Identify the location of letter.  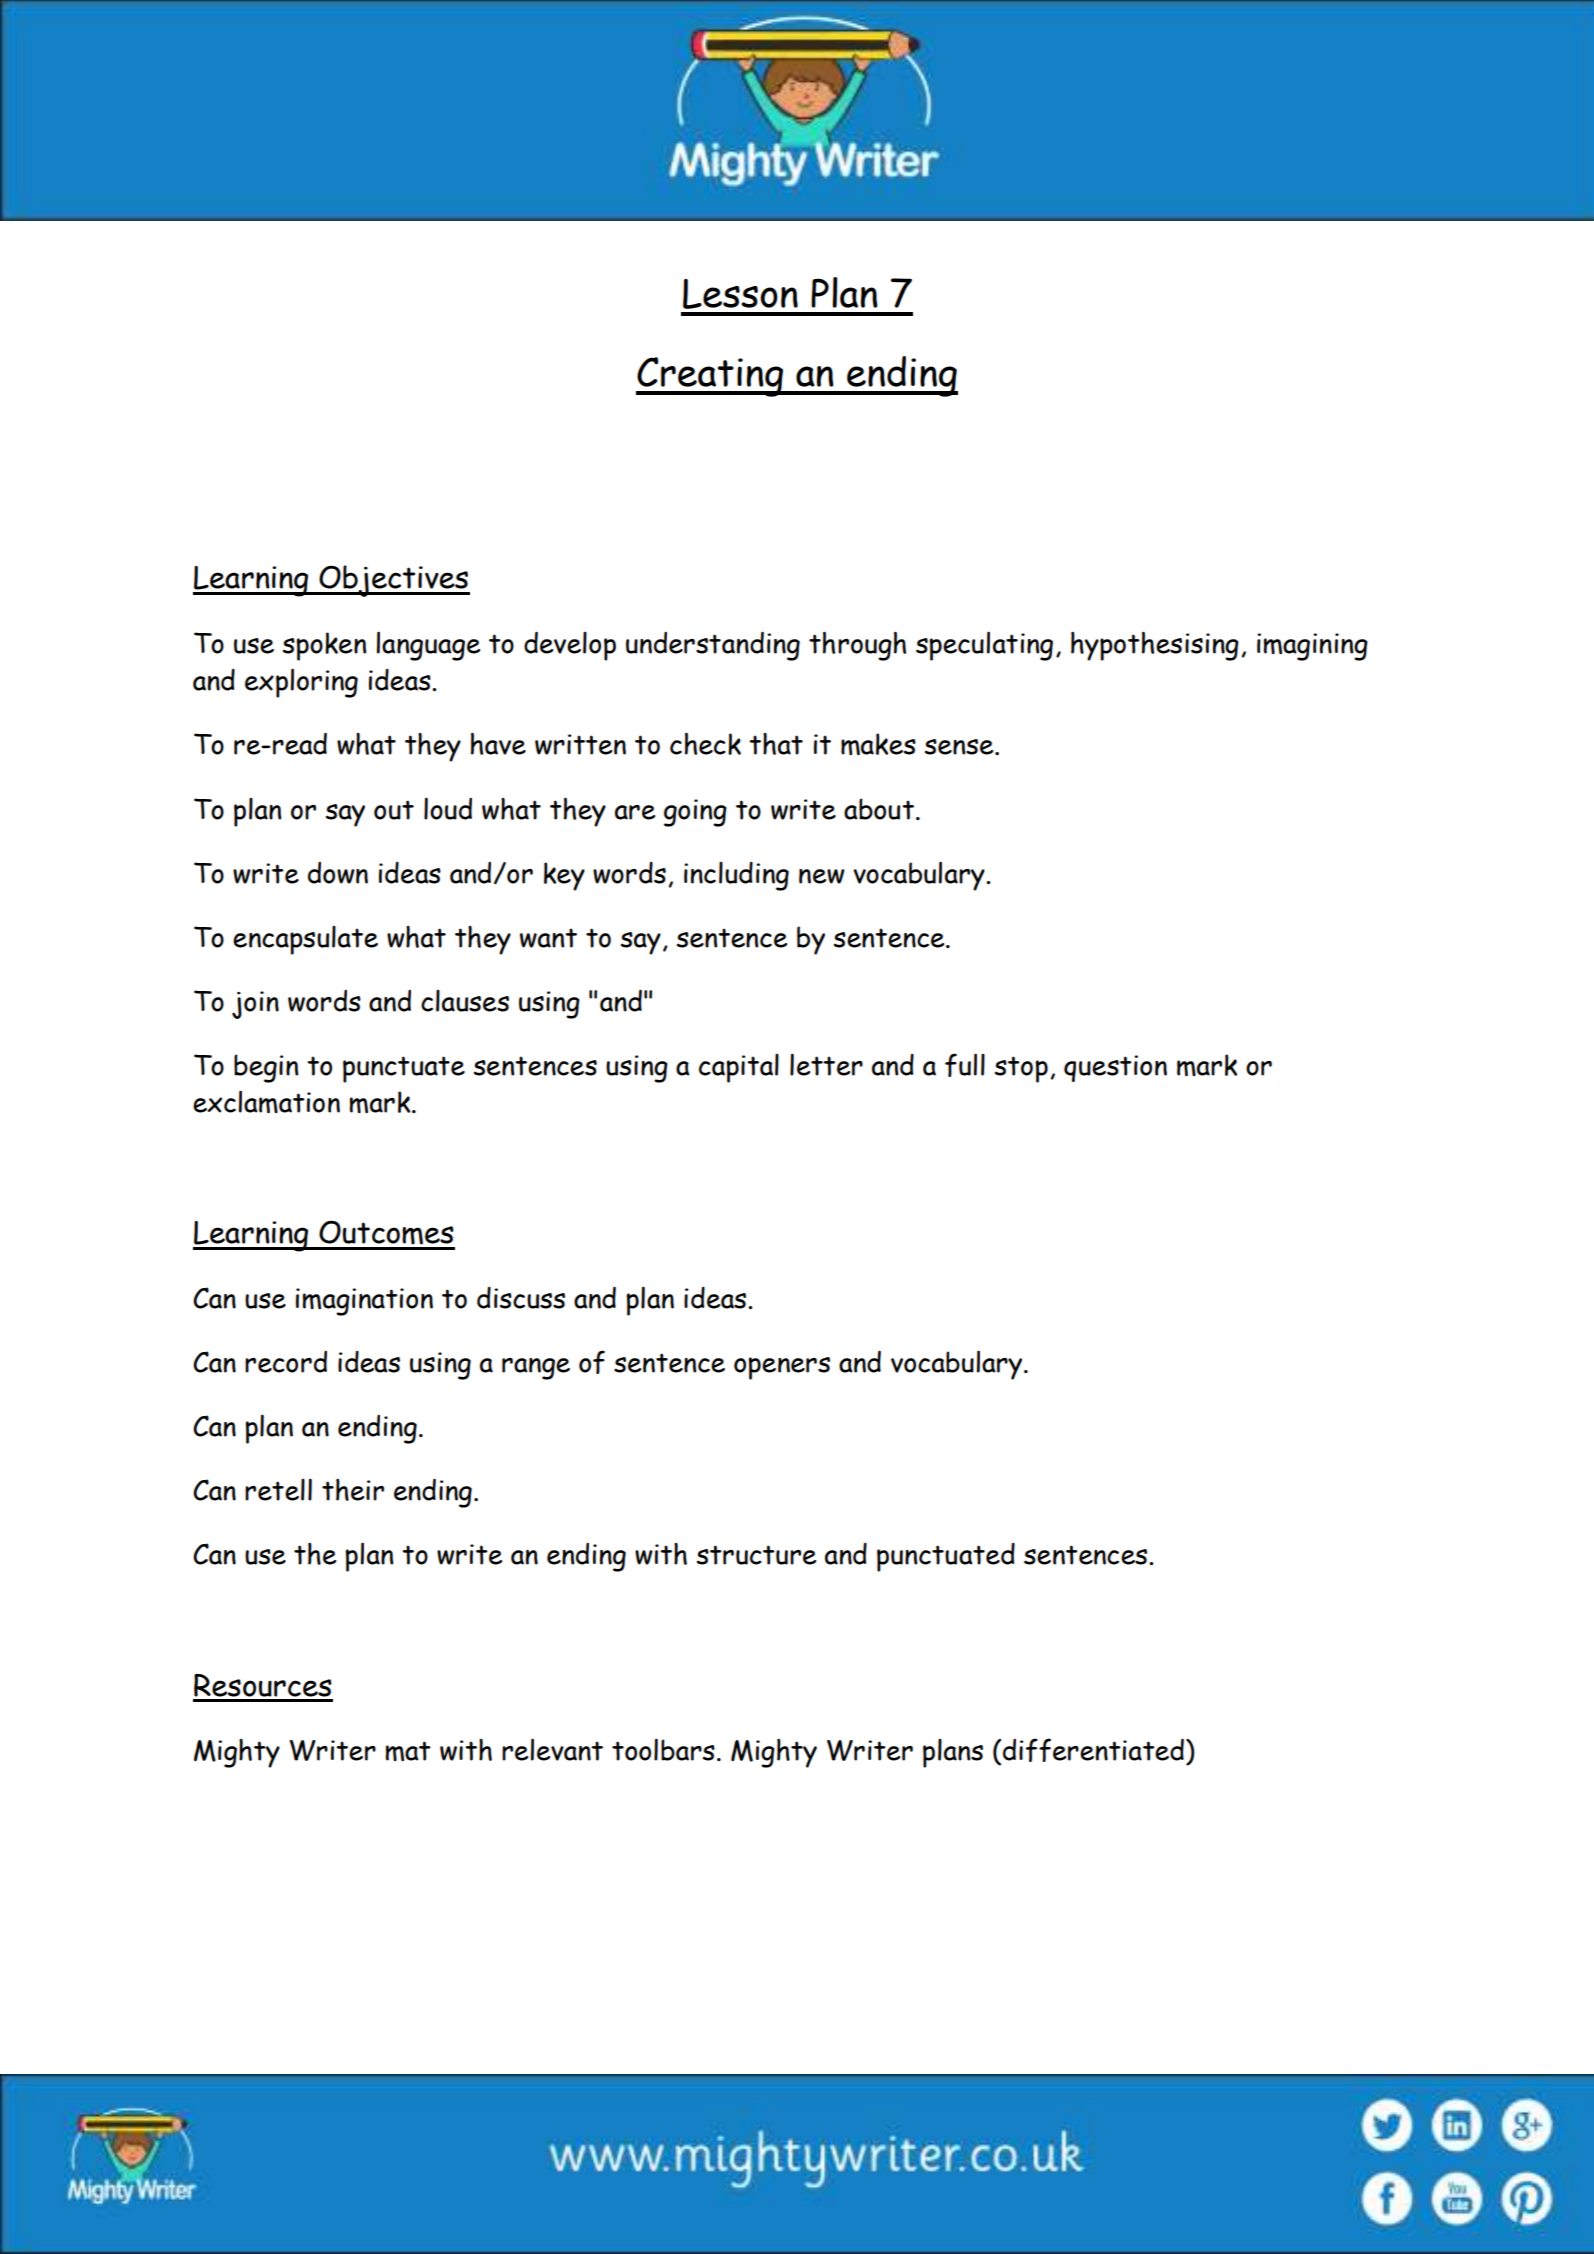
(826, 1064).
